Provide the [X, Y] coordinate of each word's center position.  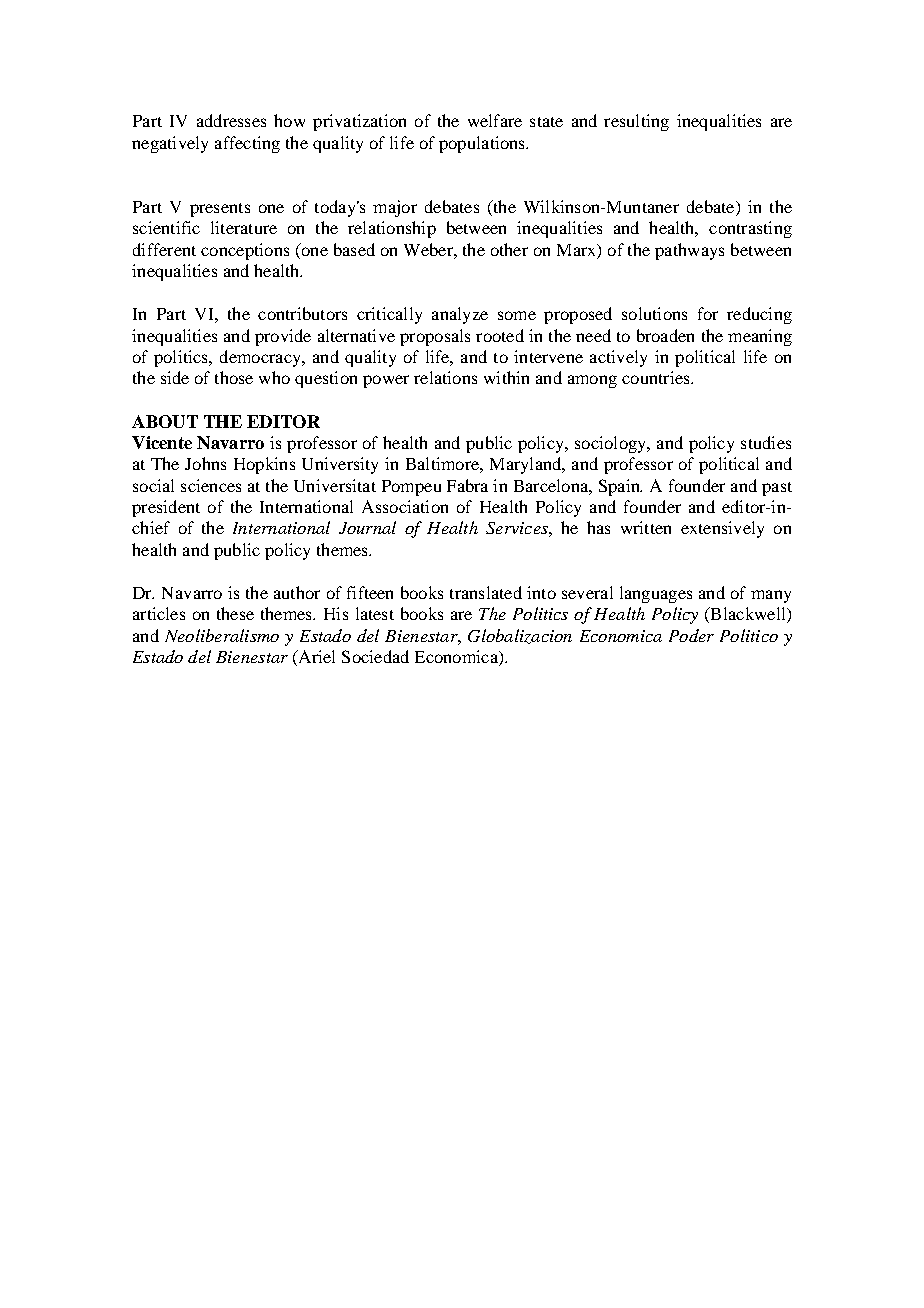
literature [244, 227]
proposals [435, 337]
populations [483, 144]
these [235, 613]
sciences [211, 485]
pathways [689, 251]
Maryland [527, 465]
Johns [205, 463]
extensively [722, 529]
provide [283, 337]
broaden [665, 335]
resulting [636, 122]
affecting [247, 144]
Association [405, 506]
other [509, 249]
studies [766, 442]
